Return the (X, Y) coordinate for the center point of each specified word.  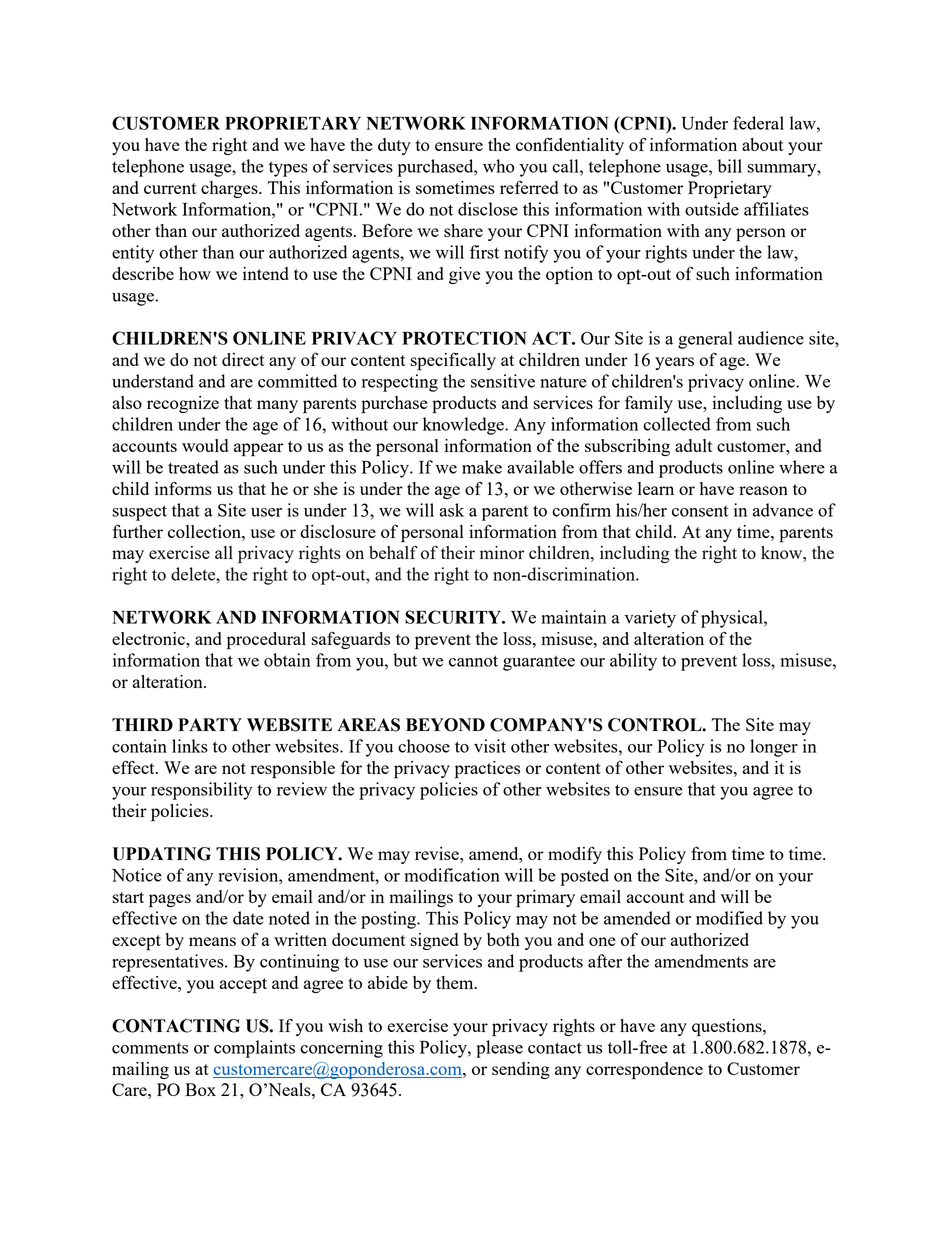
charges (230, 189)
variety (650, 619)
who (499, 166)
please (499, 1049)
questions (728, 1028)
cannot (473, 661)
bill (730, 166)
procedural (266, 641)
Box (200, 1089)
